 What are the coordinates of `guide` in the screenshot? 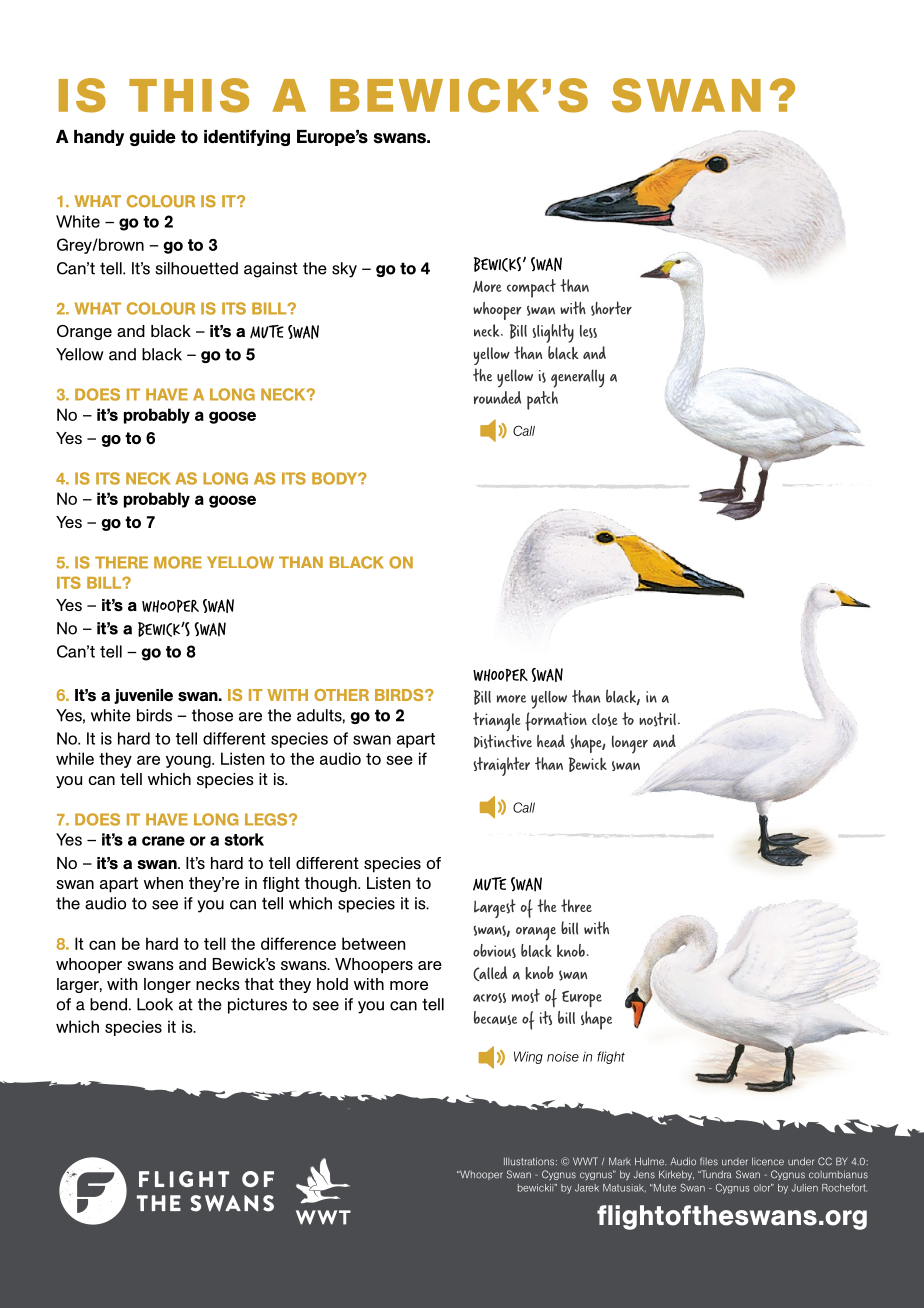 It's located at (153, 138).
